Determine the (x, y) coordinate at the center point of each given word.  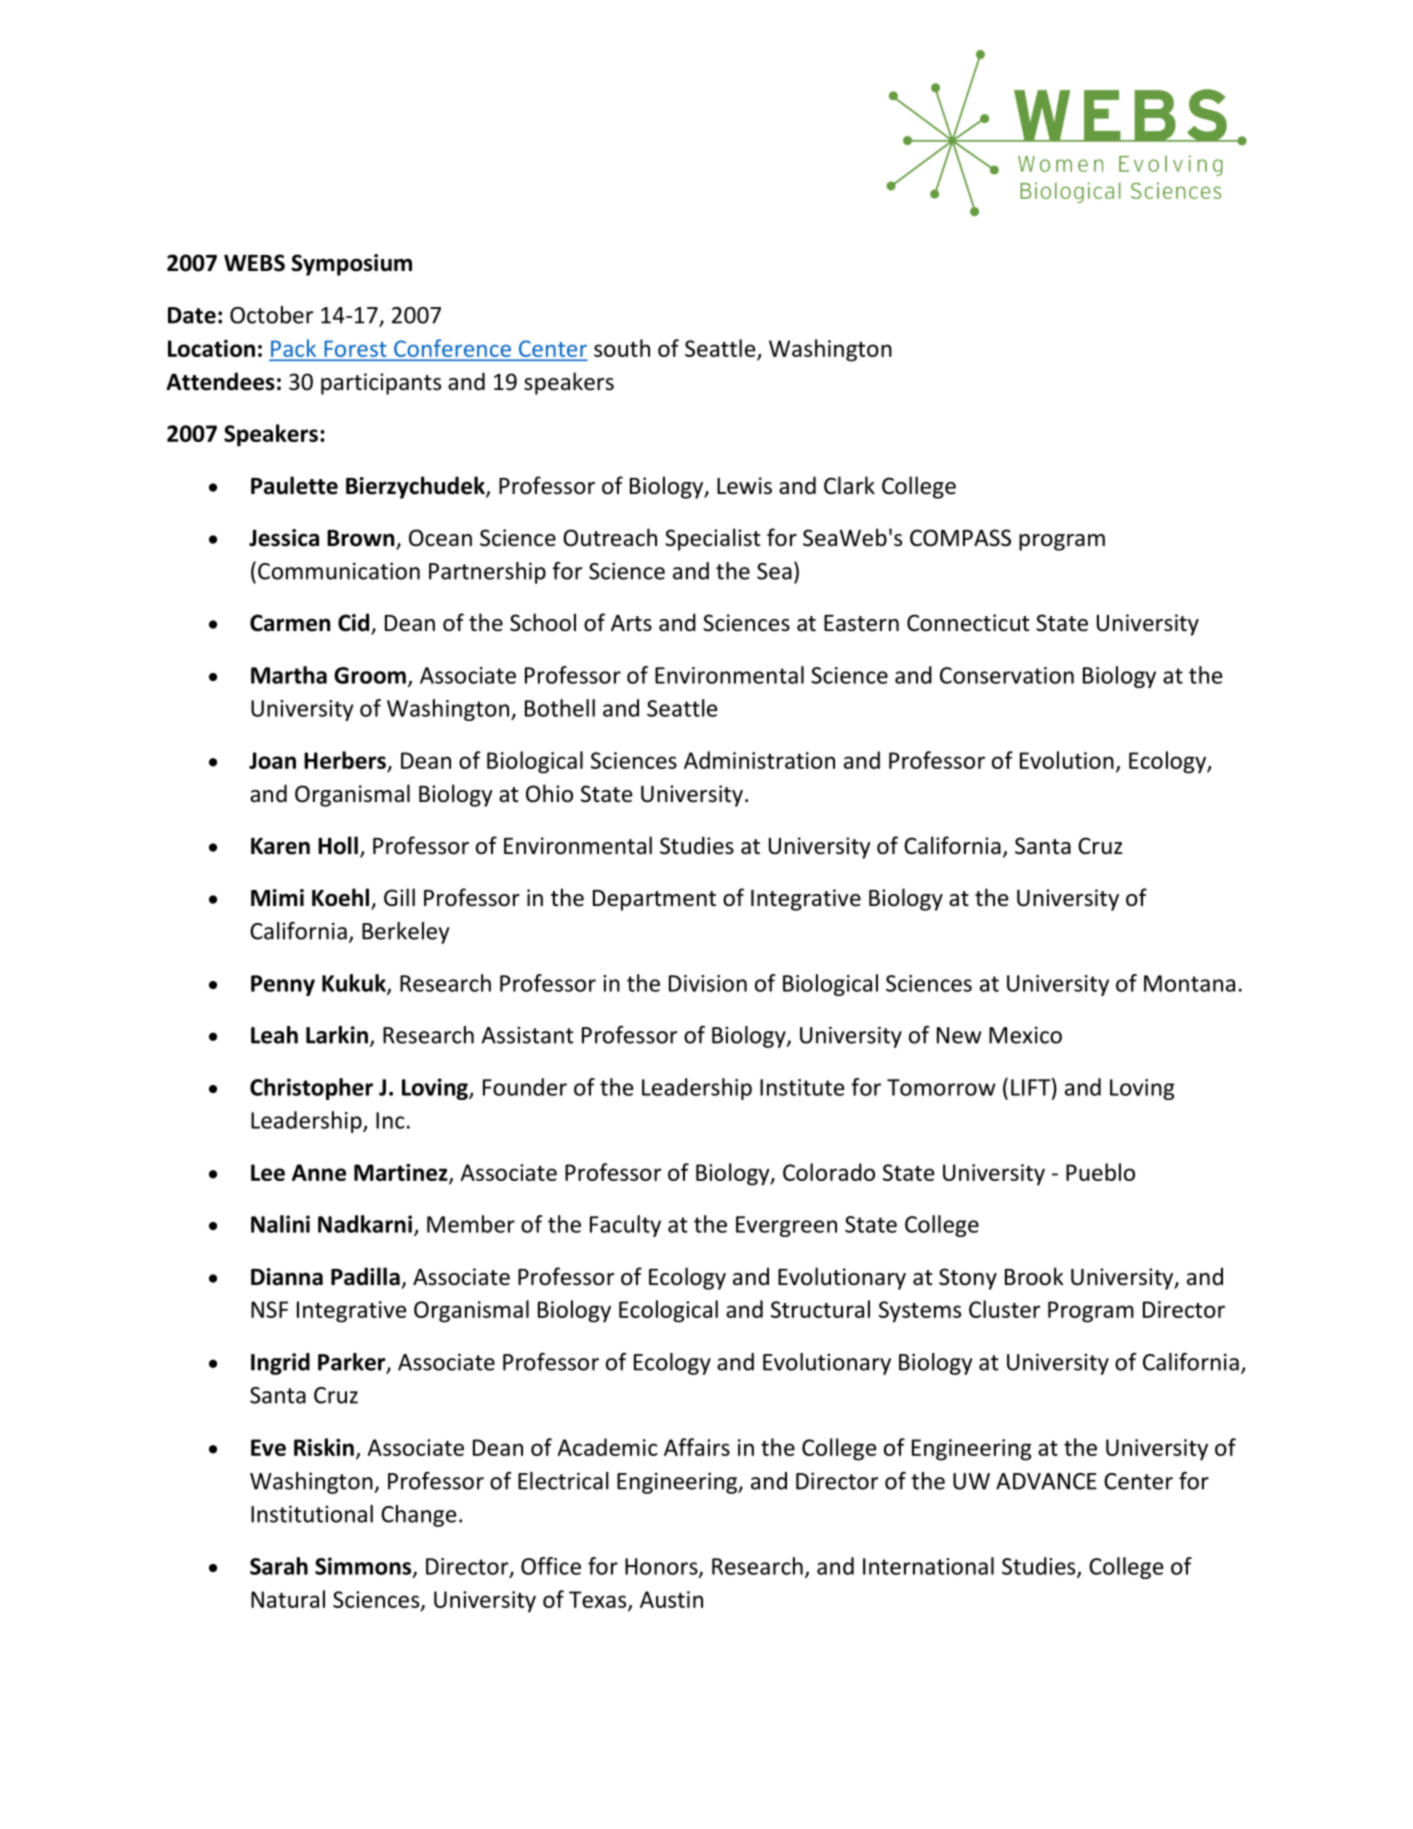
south (622, 348)
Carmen (290, 623)
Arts (631, 623)
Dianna (287, 1277)
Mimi (277, 897)
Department (654, 900)
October (272, 315)
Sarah (279, 1566)
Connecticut (968, 623)
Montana (1189, 983)
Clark (849, 485)
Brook (1034, 1276)
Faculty (625, 1226)
